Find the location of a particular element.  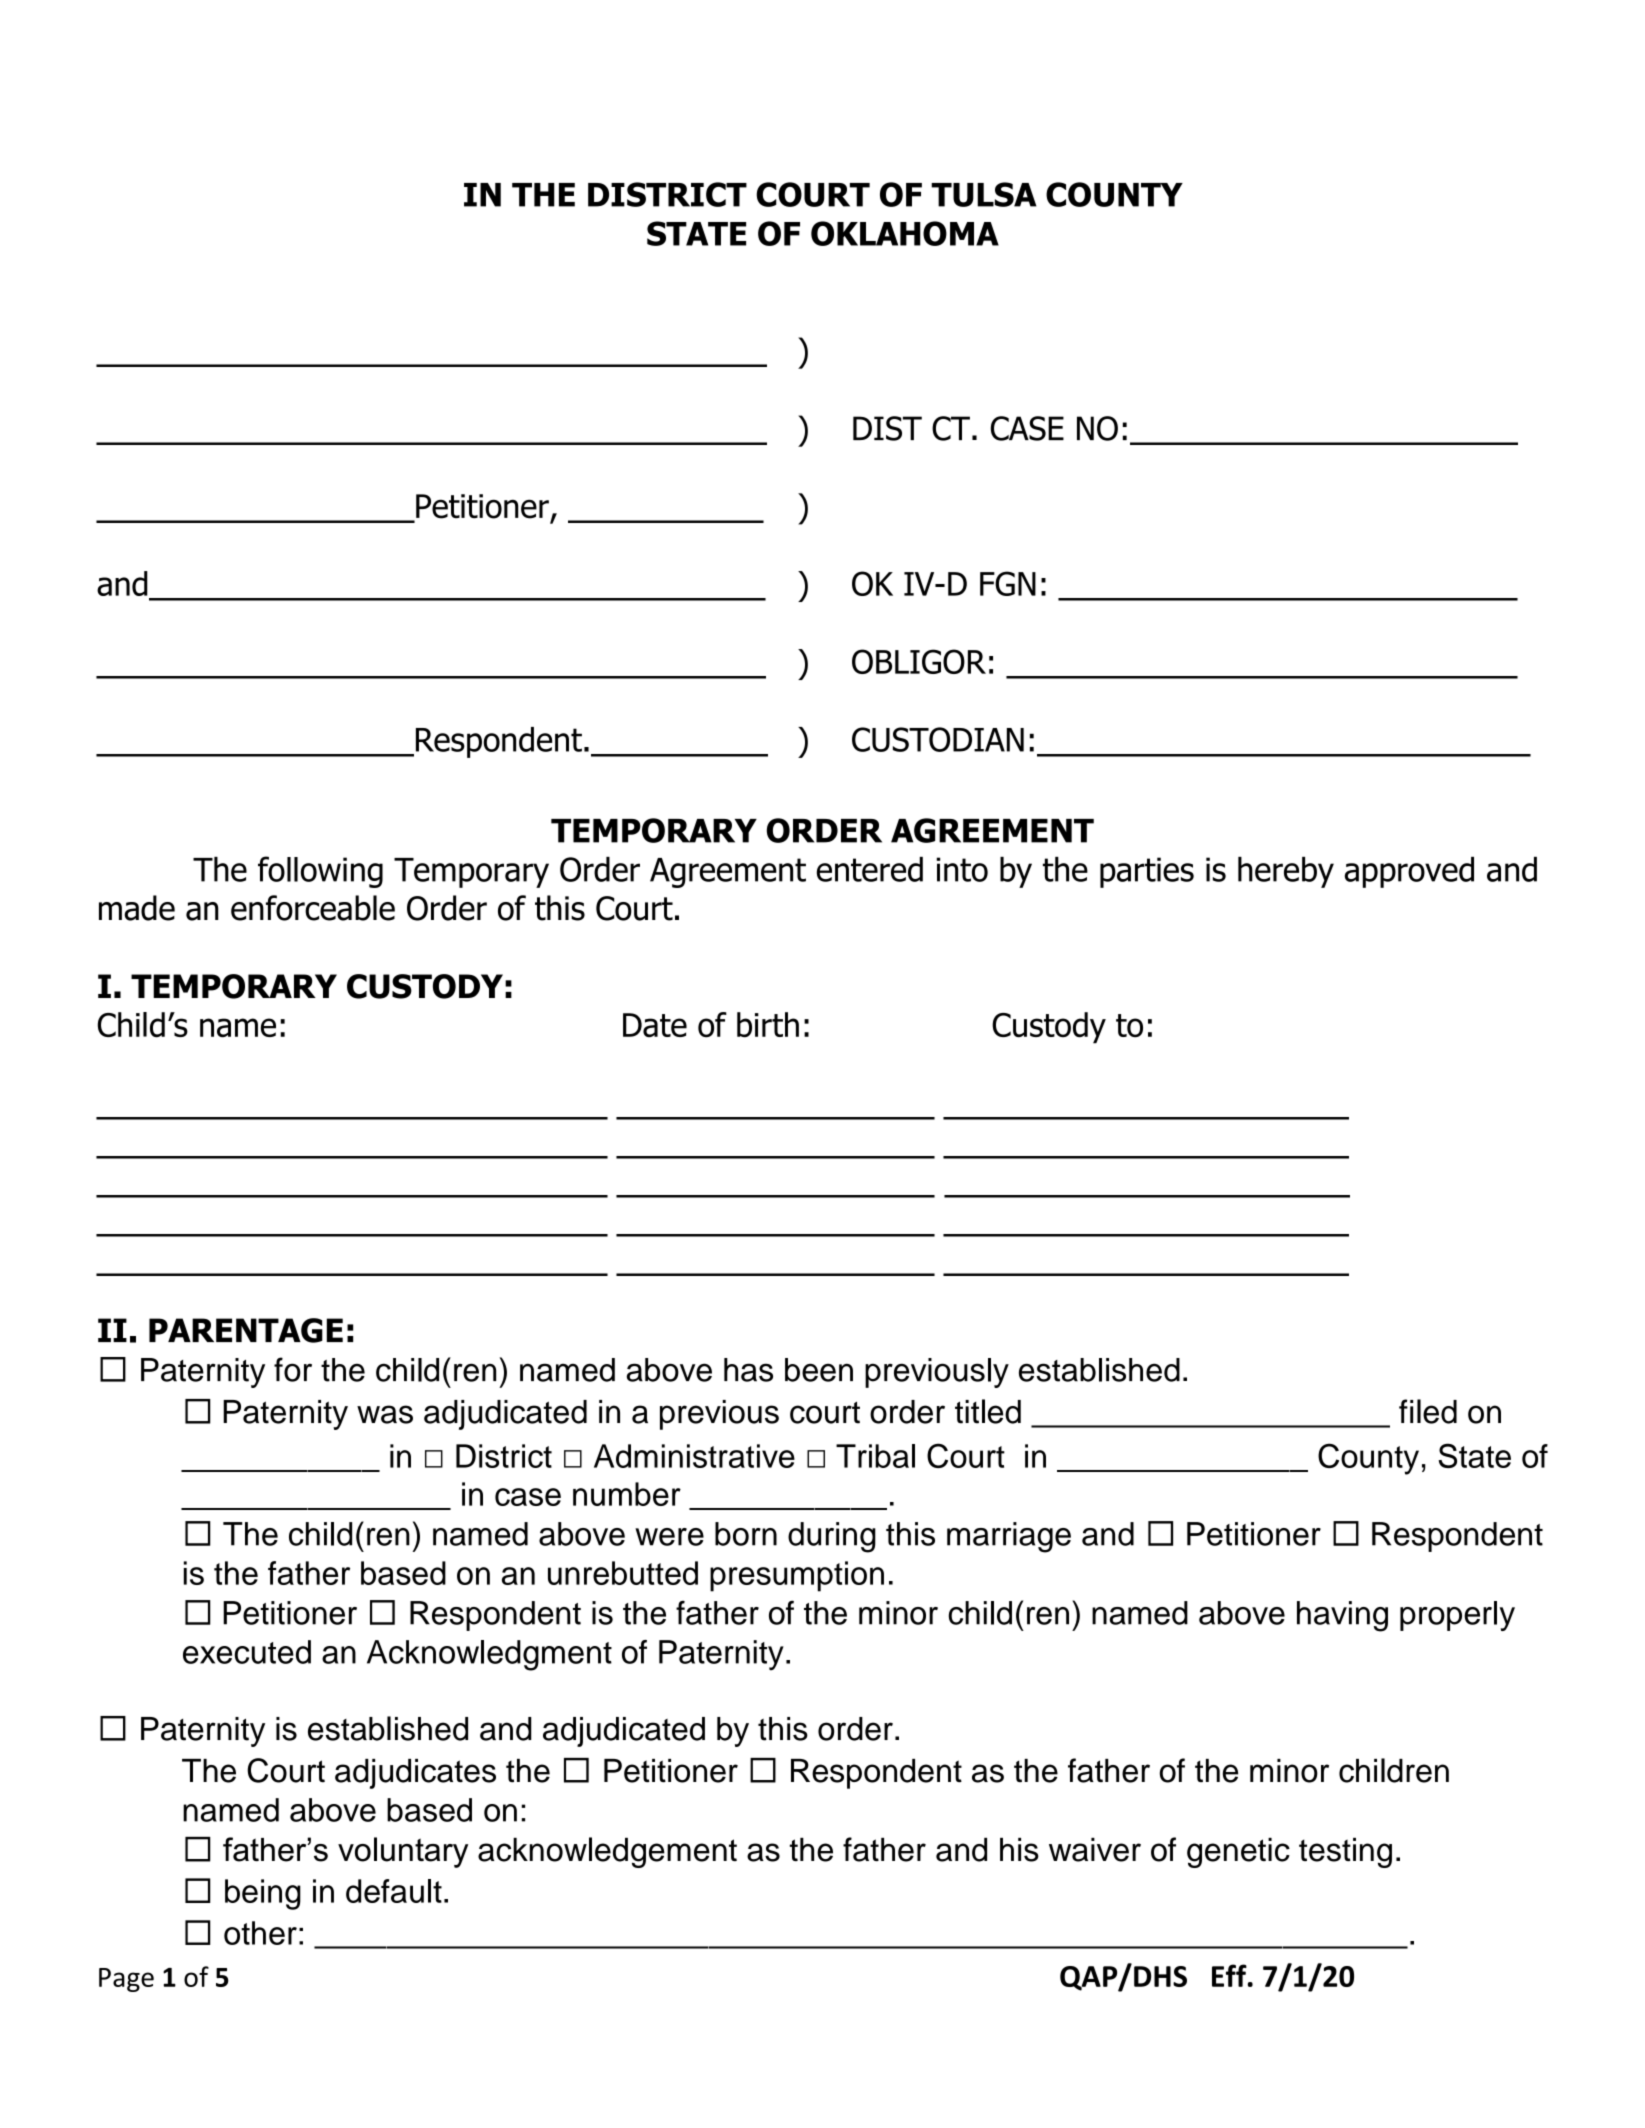

OKLAHOMA is located at coordinates (905, 233).
